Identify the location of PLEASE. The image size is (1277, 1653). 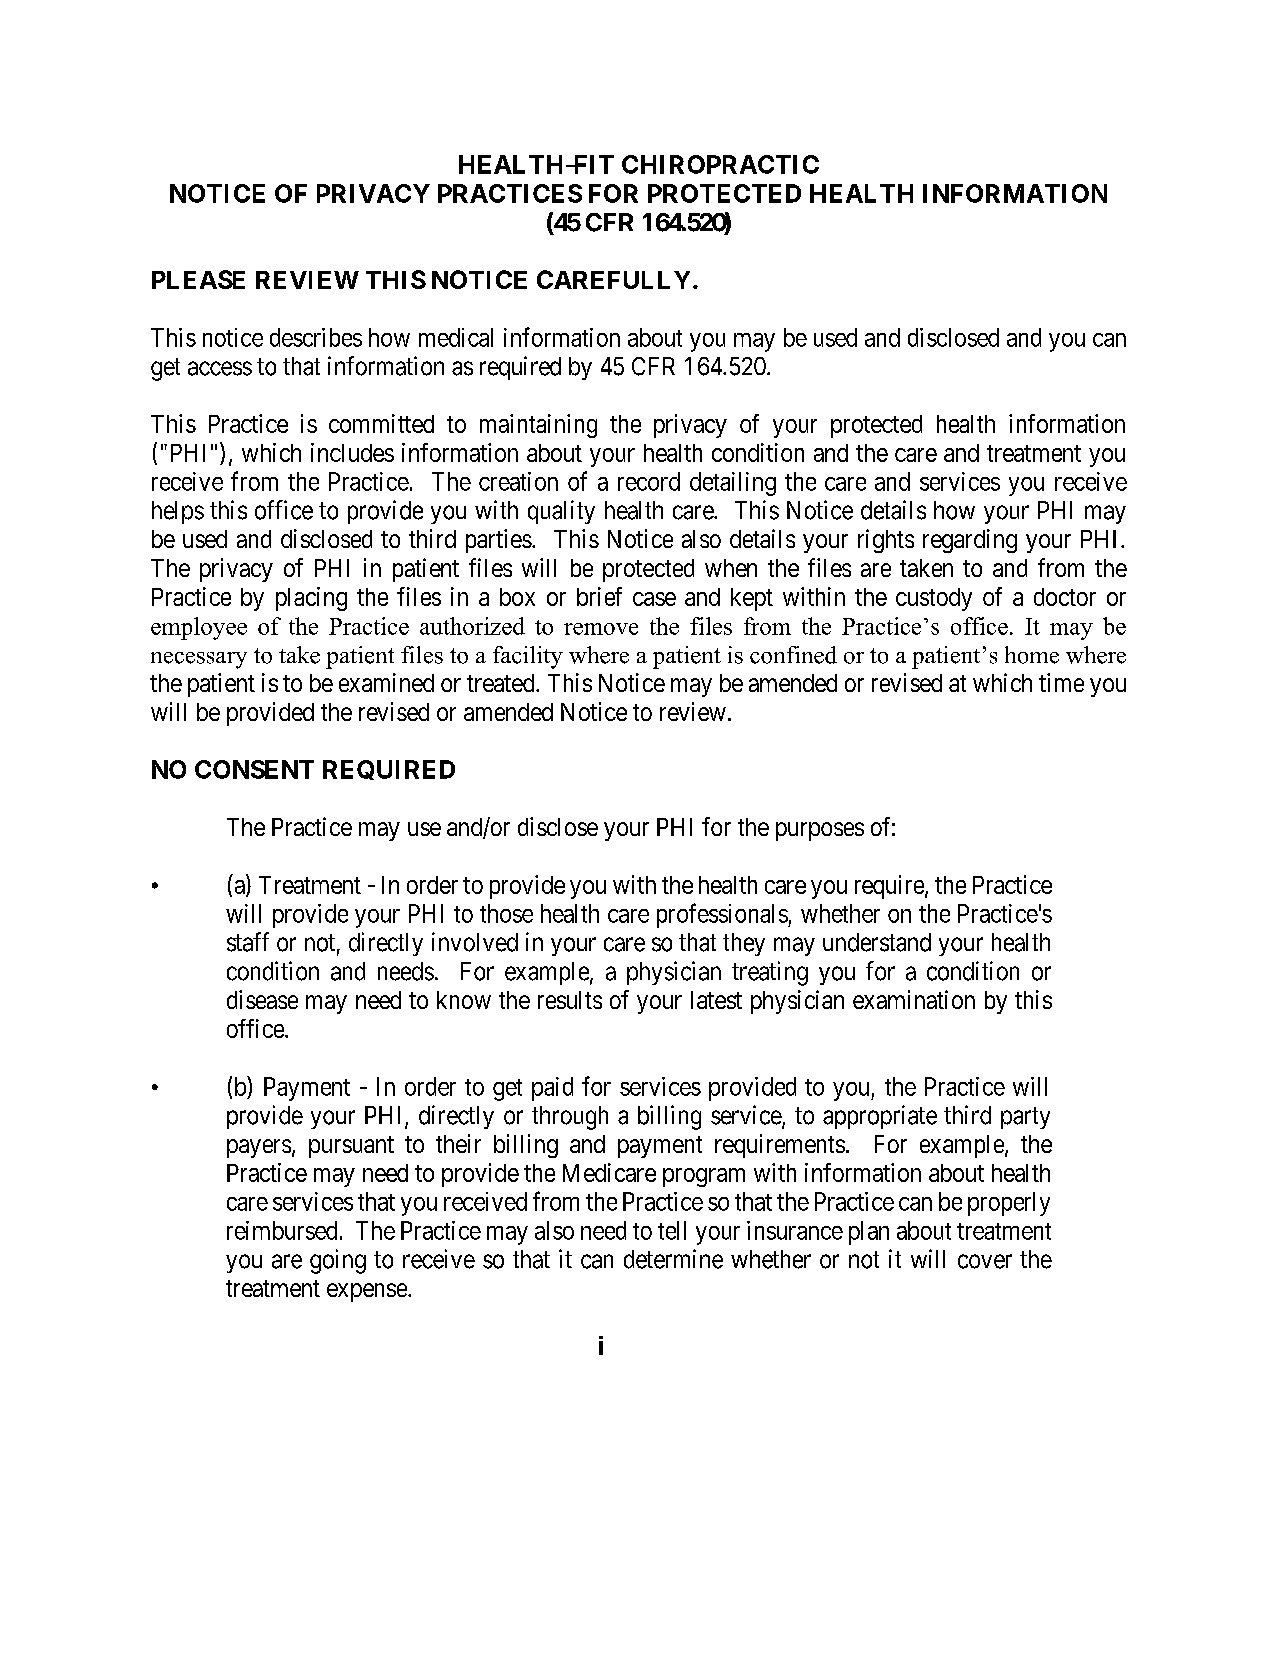
(198, 279).
